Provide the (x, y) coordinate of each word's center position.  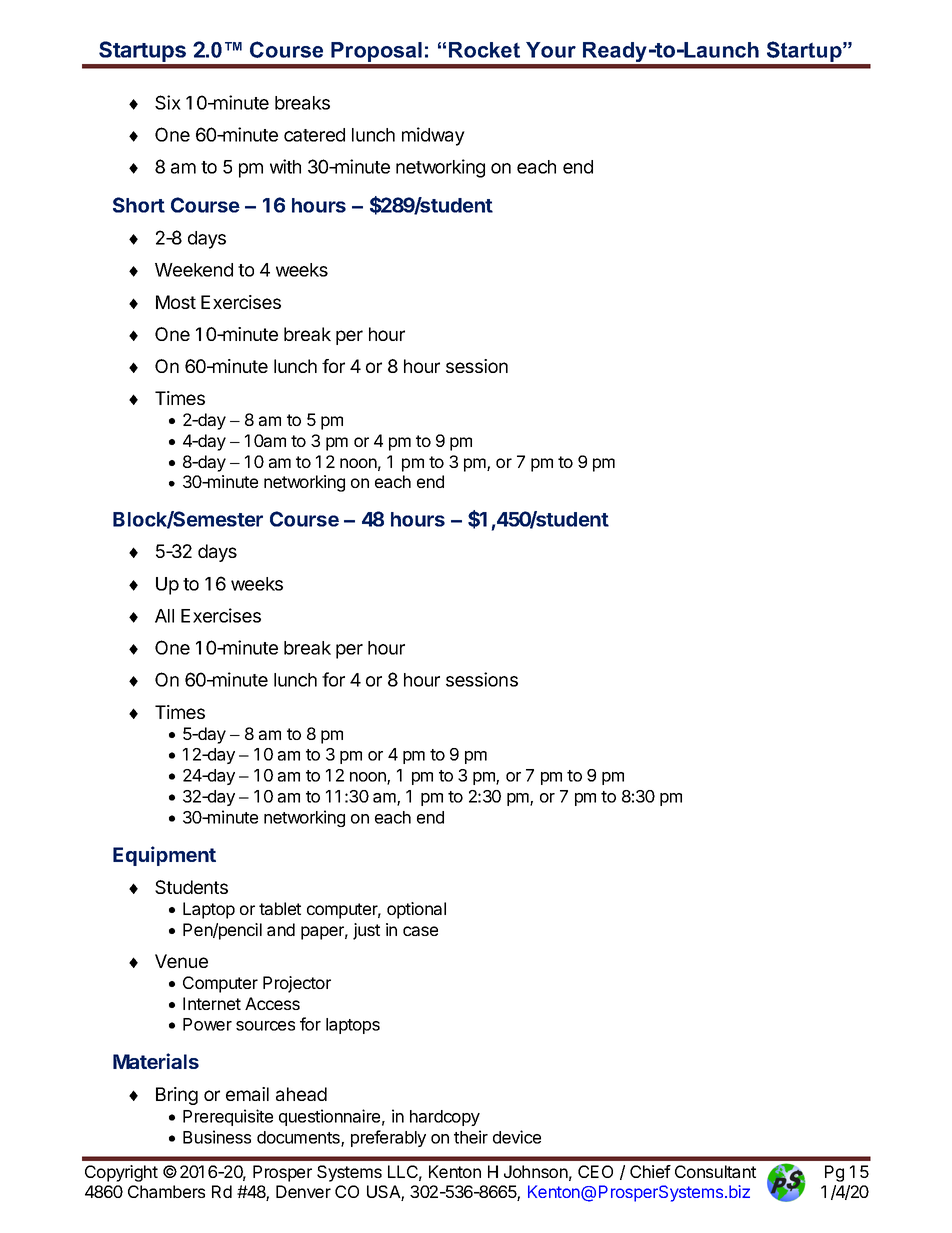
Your (551, 50)
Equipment (164, 856)
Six (168, 102)
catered (314, 135)
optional (416, 910)
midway (433, 136)
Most (176, 302)
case (420, 931)
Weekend (194, 270)
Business (217, 1137)
